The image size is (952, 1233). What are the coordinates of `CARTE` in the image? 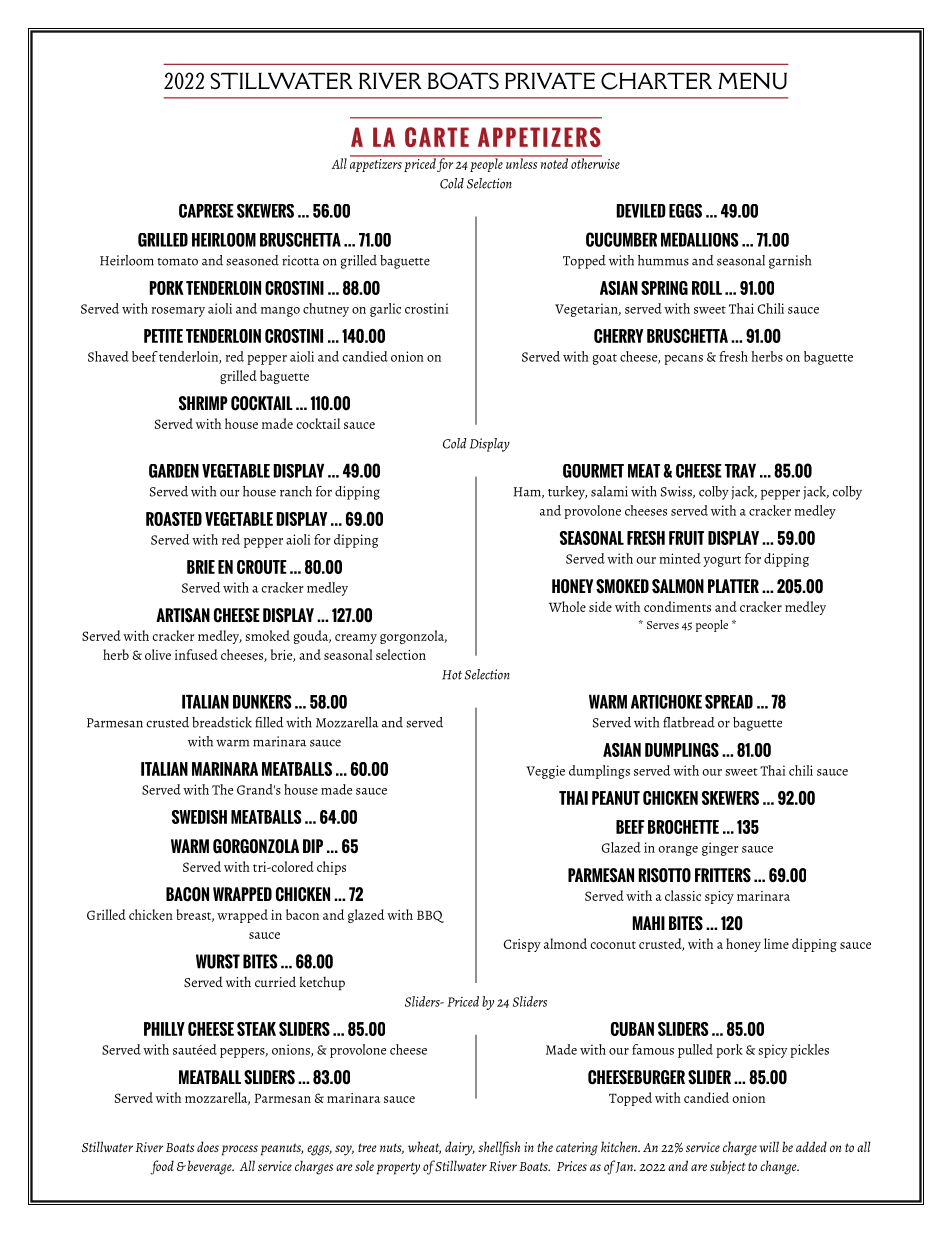 It's located at (437, 137).
